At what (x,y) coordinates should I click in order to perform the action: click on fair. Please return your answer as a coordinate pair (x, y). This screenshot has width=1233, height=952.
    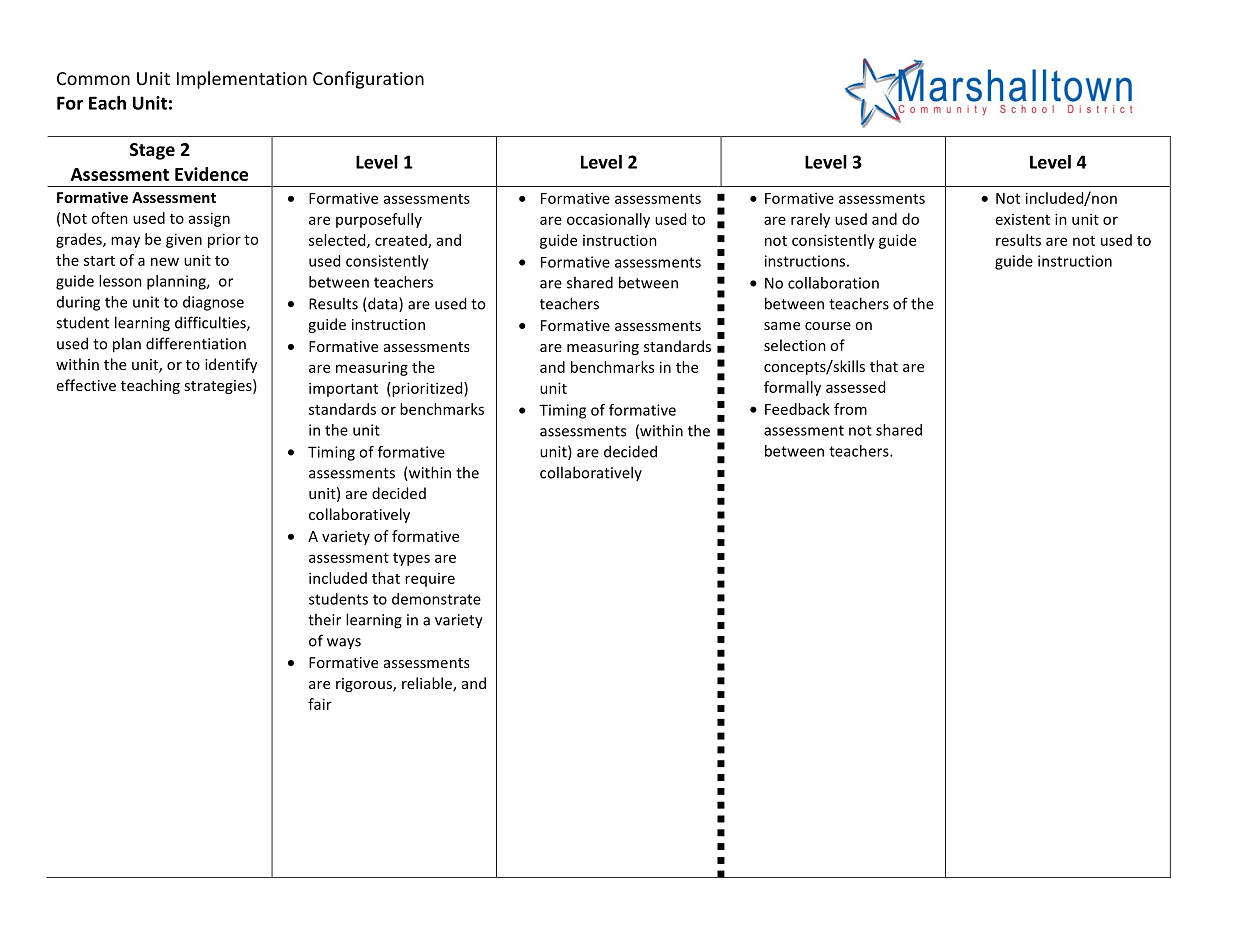
    Looking at the image, I should click on (320, 704).
